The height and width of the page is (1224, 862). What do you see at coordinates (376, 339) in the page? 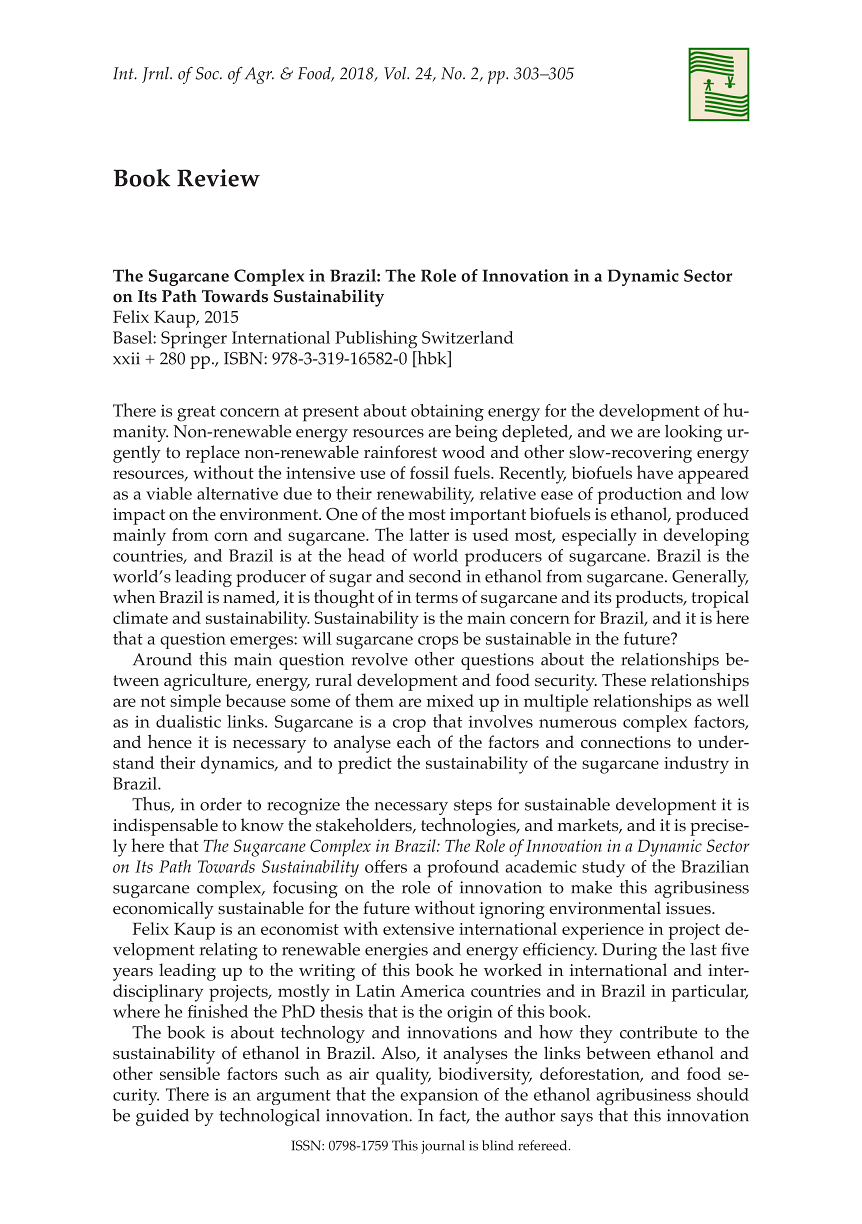
I see `Publishing` at bounding box center [376, 339].
